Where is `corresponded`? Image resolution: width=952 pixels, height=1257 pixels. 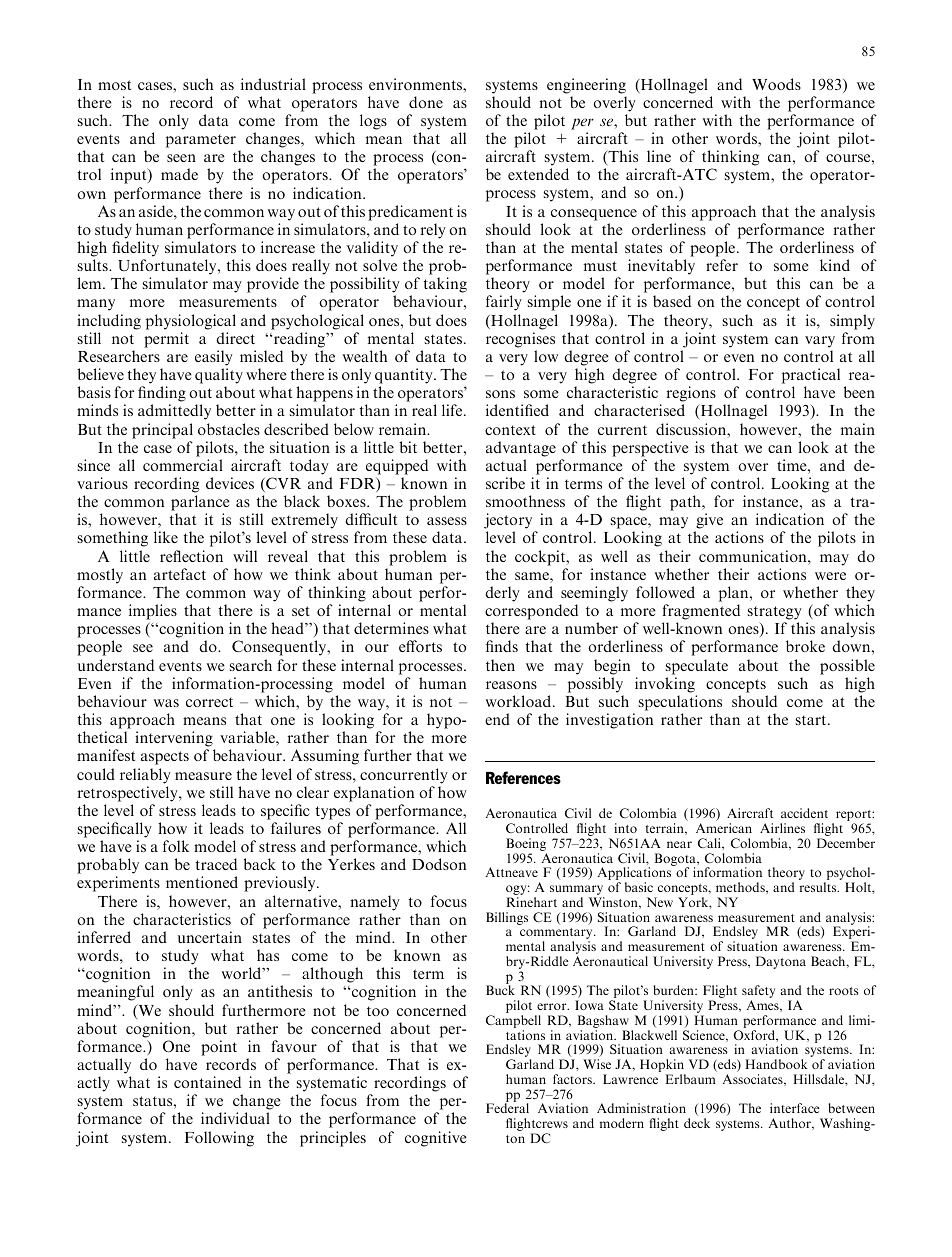
corresponded is located at coordinates (531, 612).
